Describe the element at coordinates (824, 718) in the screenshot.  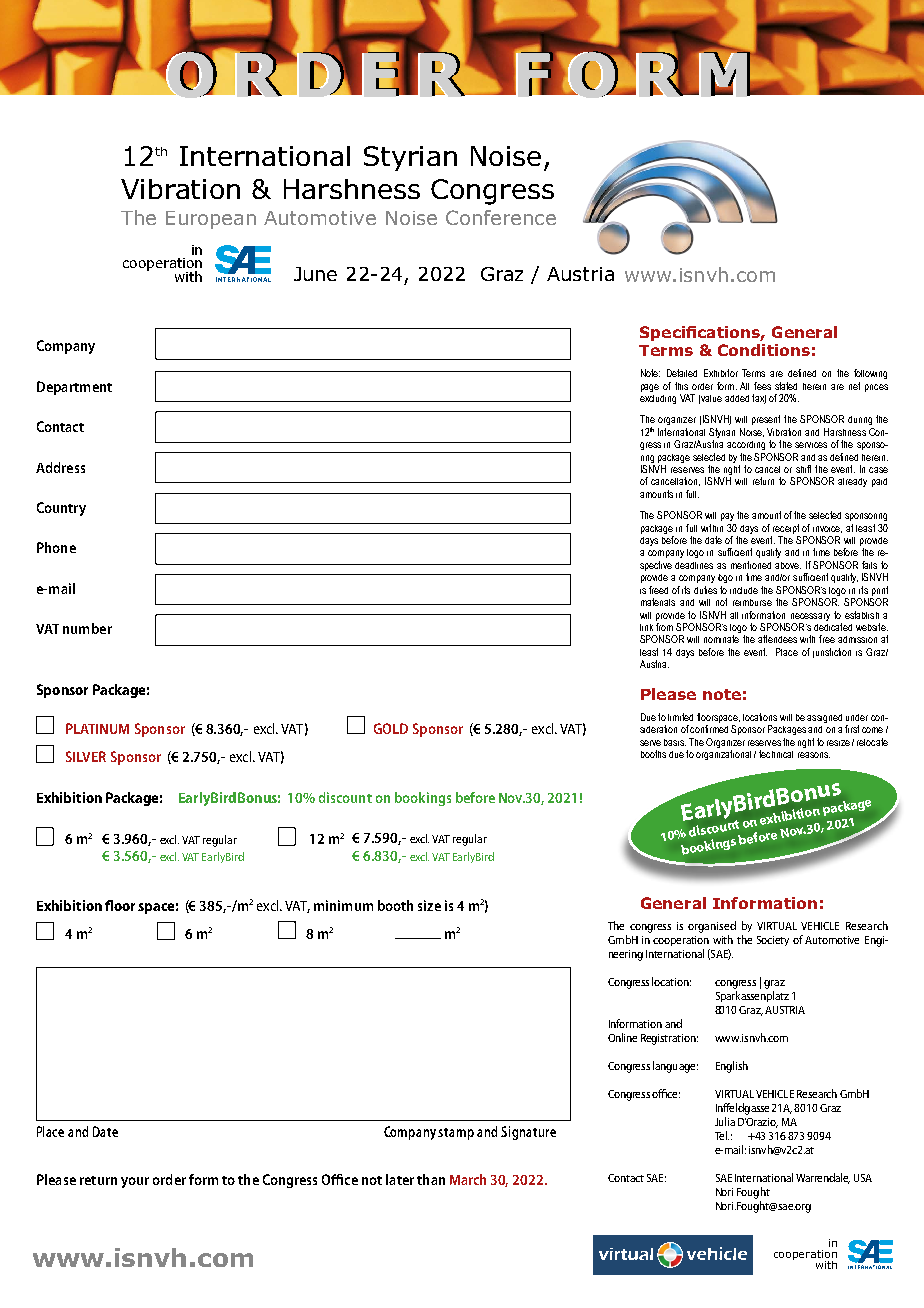
I see `assigned` at that location.
